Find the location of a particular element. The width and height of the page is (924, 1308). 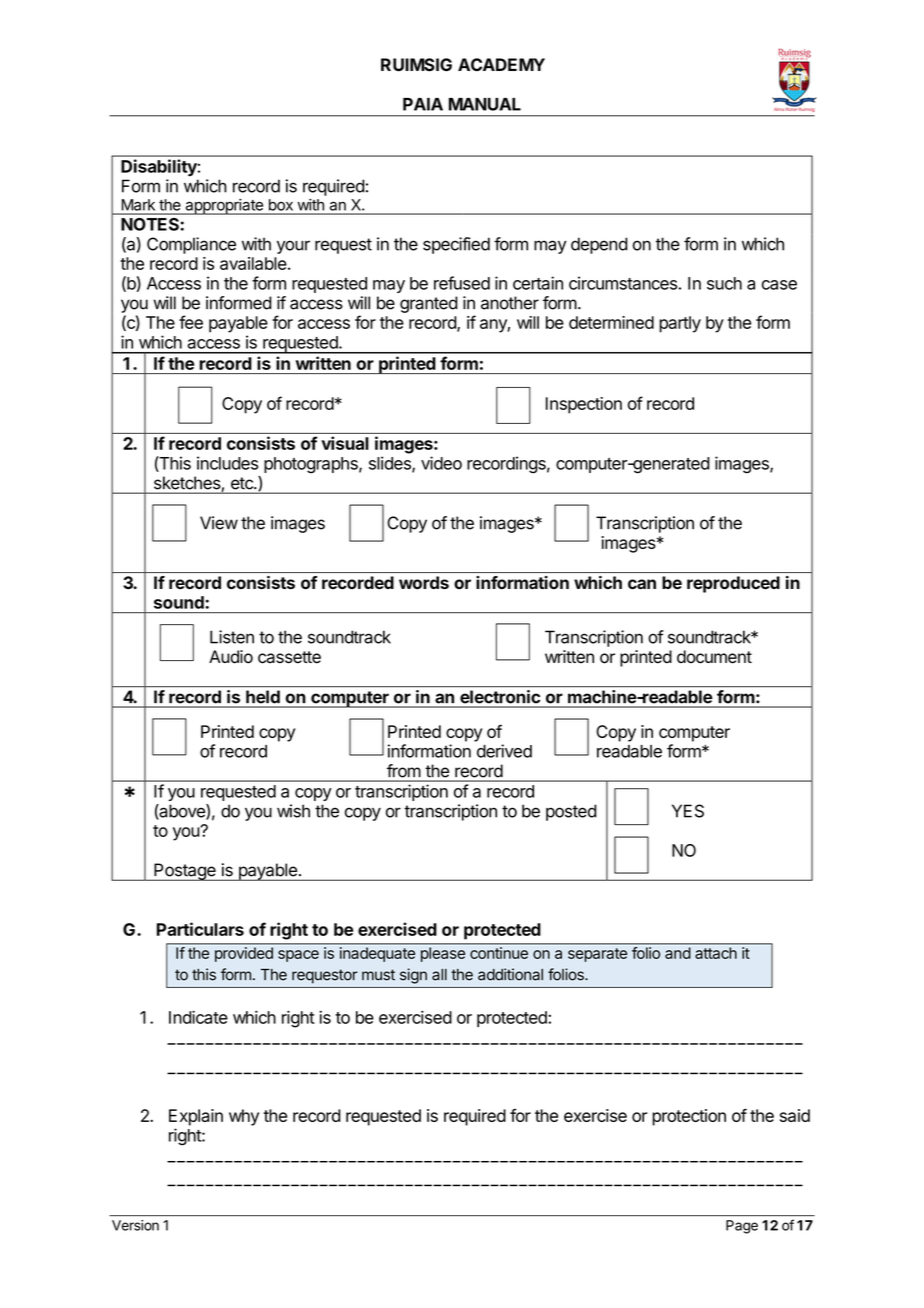

appropriate is located at coordinates (224, 206).
